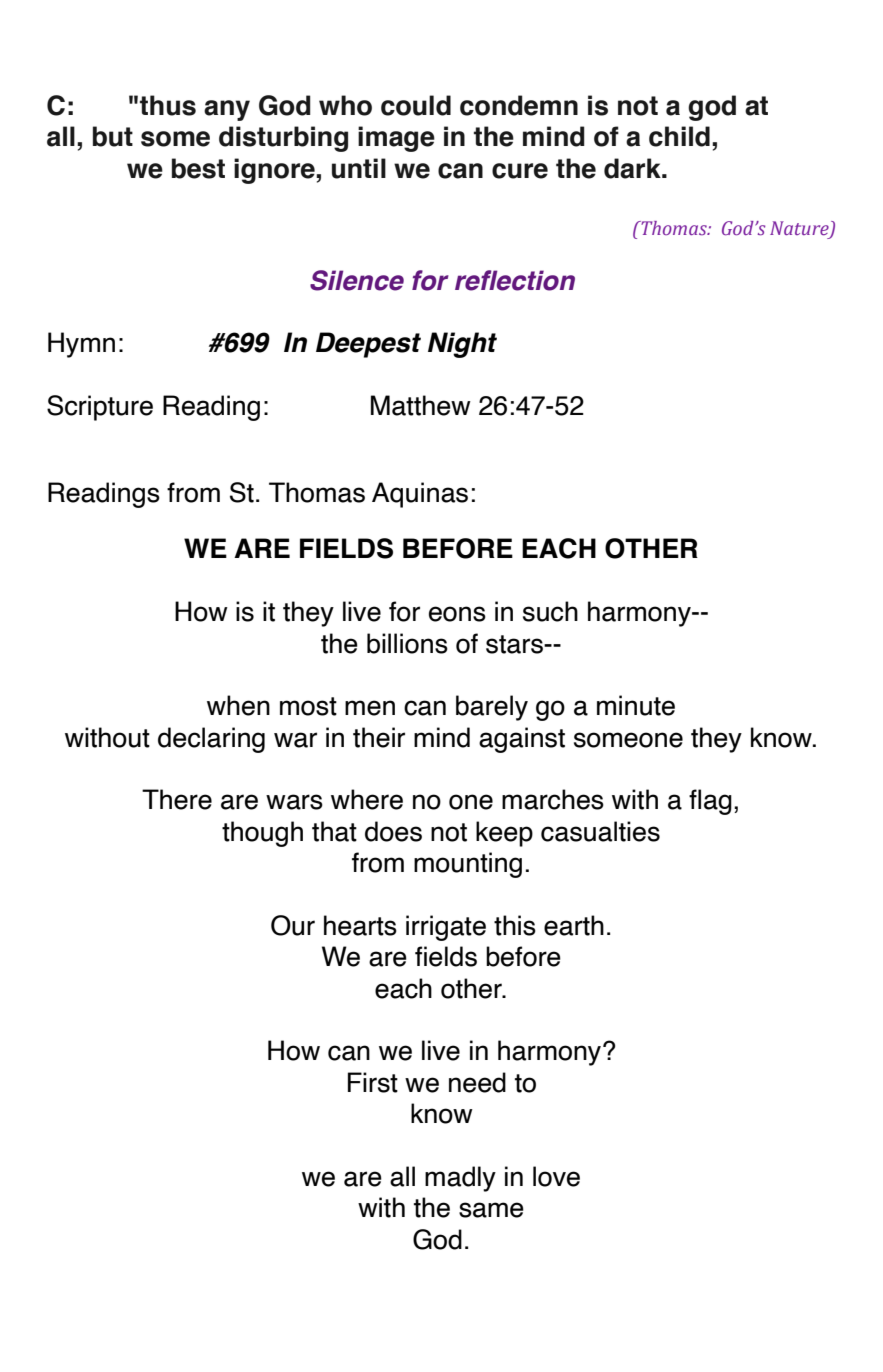  Describe the element at coordinates (373, 1082) in the page. I see `First` at that location.
